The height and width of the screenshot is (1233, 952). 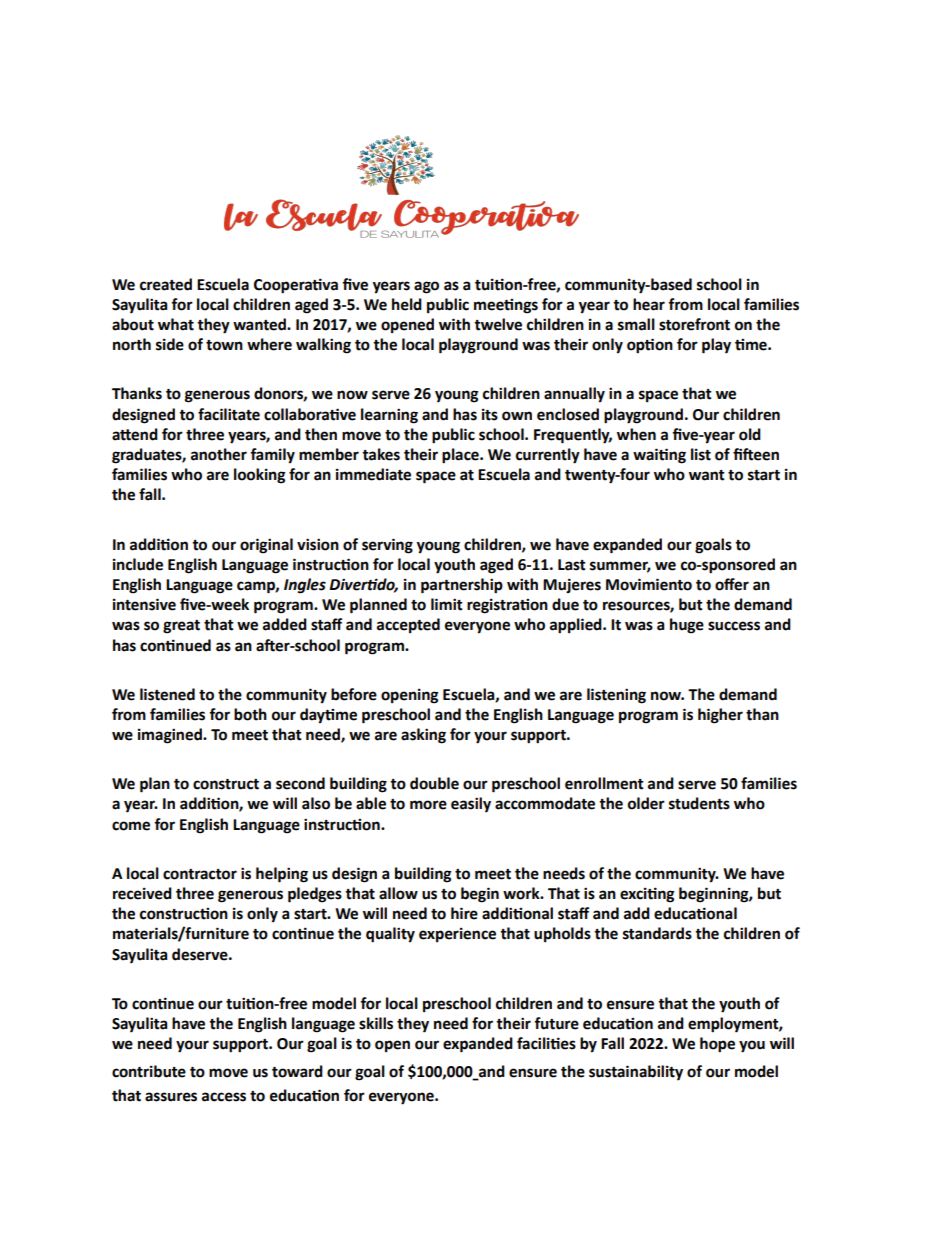 What do you see at coordinates (407, 304) in the screenshot?
I see `held` at bounding box center [407, 304].
